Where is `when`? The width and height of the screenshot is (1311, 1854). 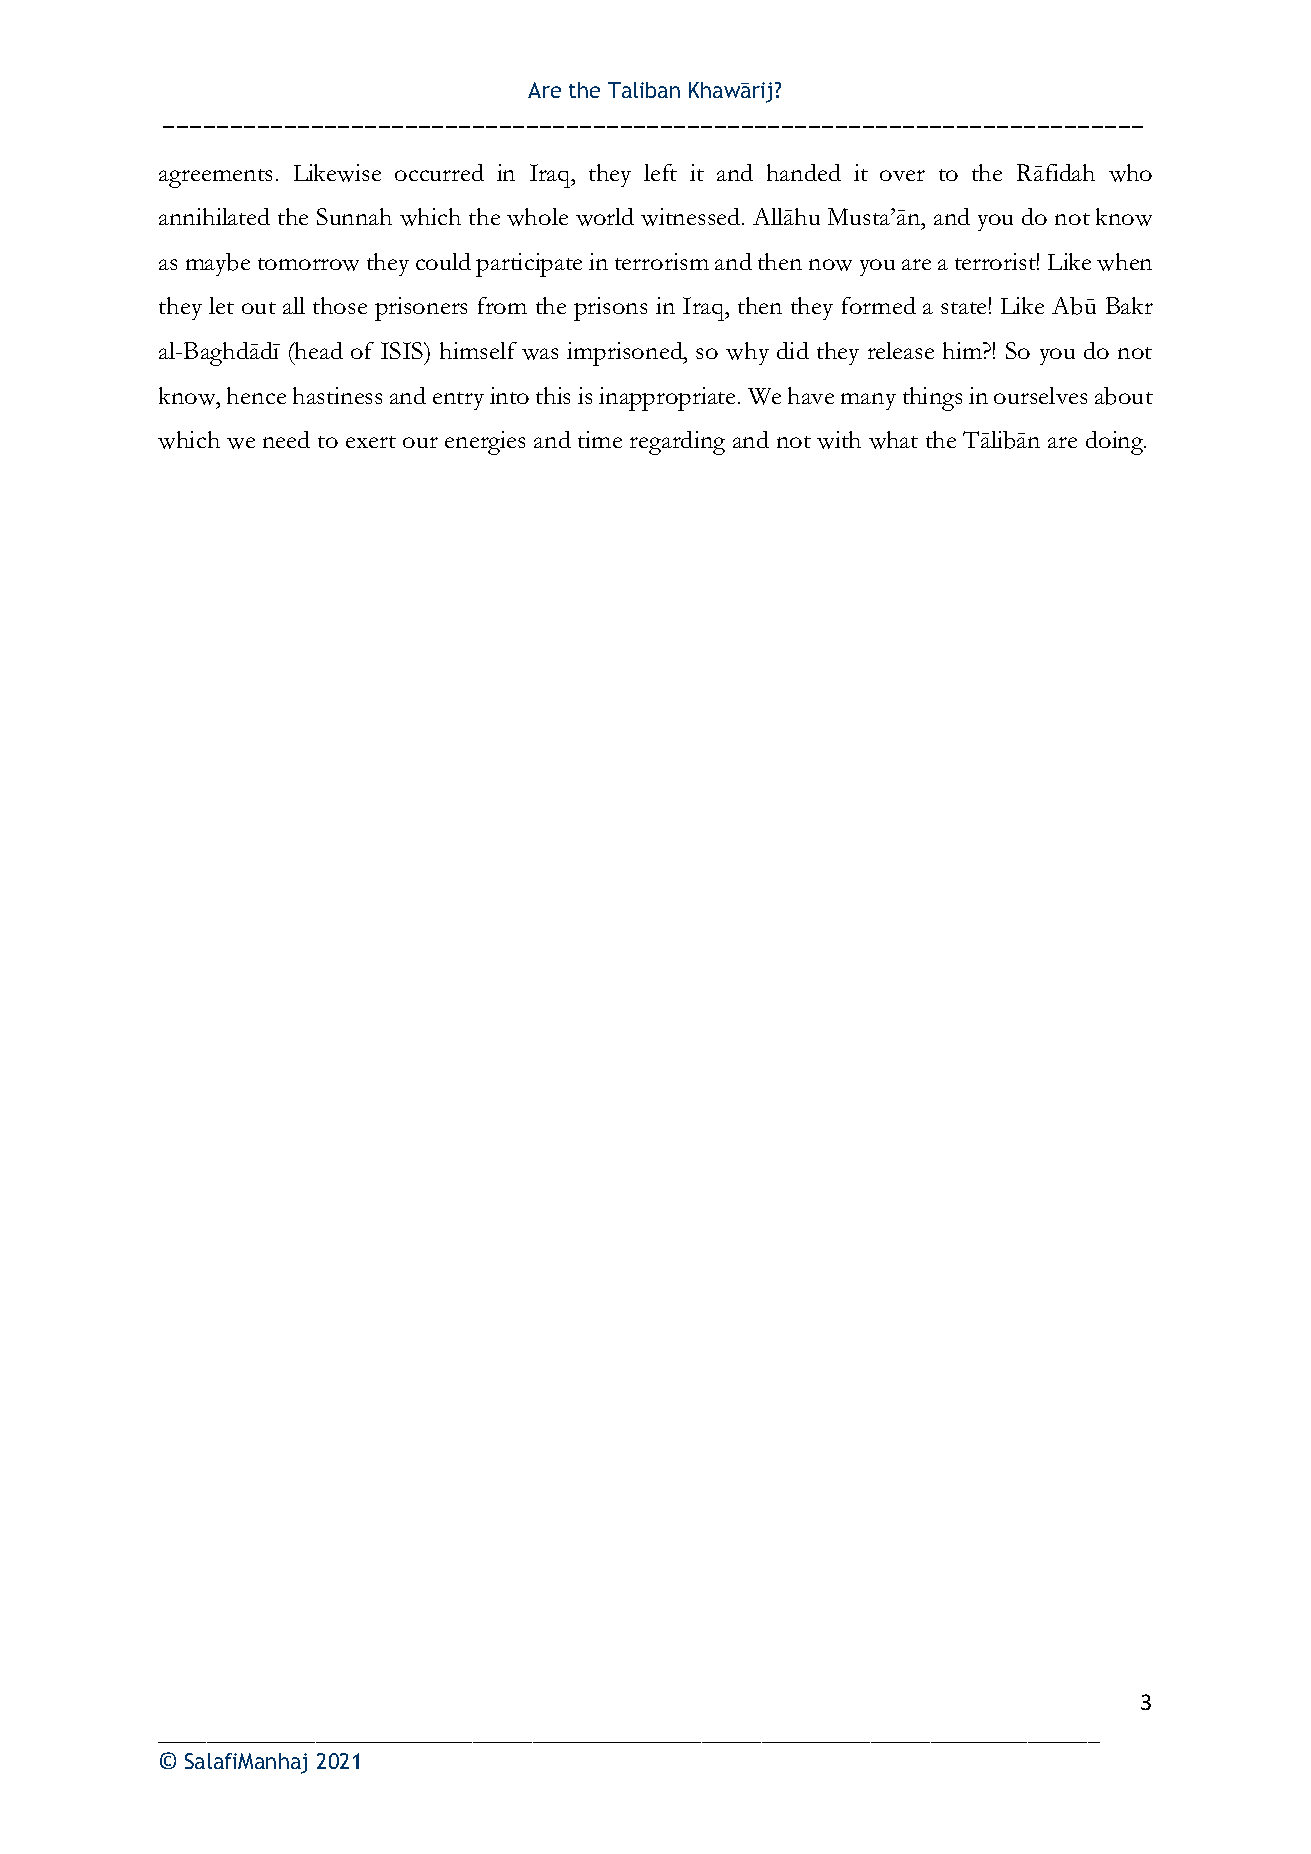 when is located at coordinates (1124, 262).
